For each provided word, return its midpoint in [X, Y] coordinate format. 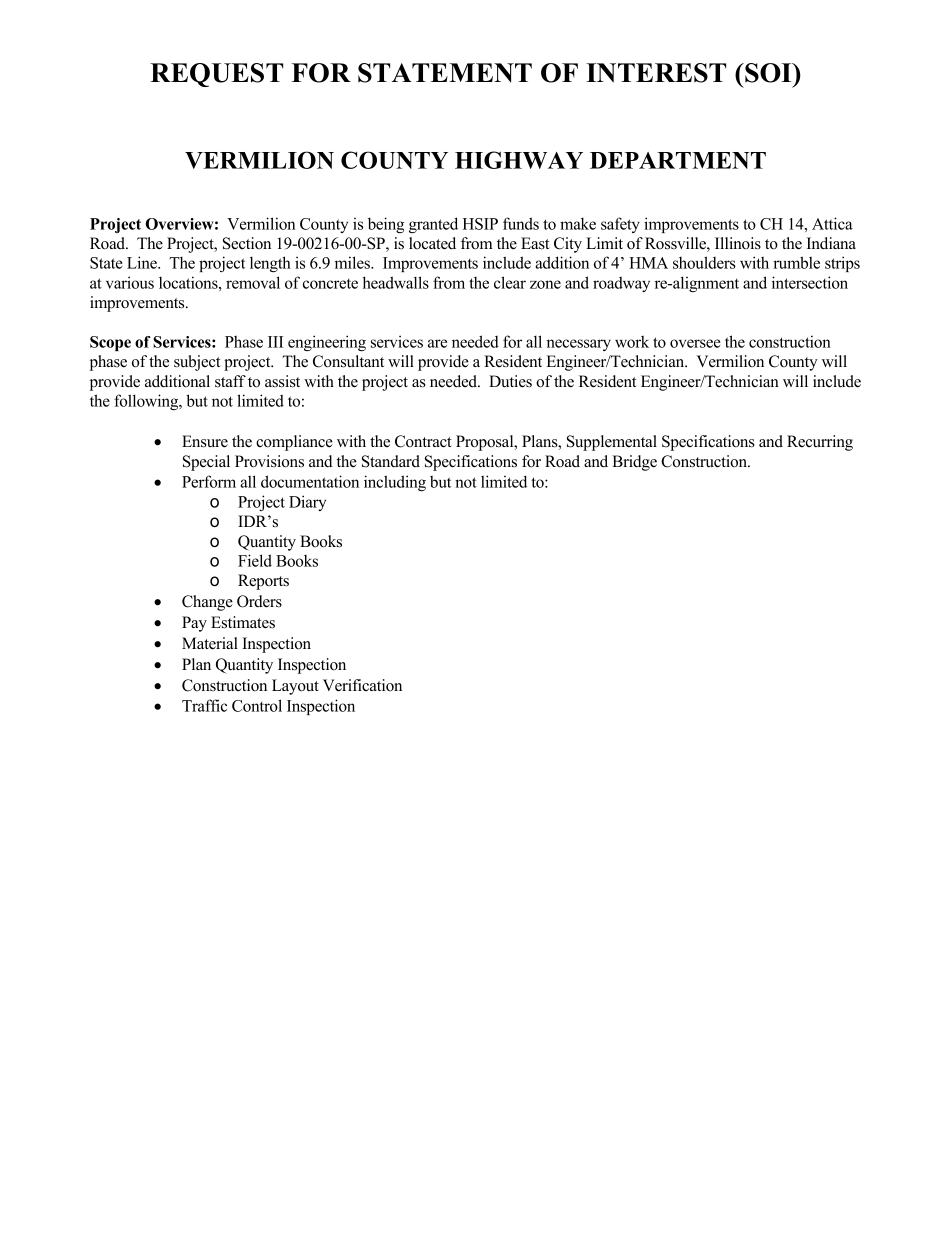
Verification [362, 685]
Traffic [204, 705]
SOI [768, 73]
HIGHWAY [519, 160]
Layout [295, 687]
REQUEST [216, 75]
